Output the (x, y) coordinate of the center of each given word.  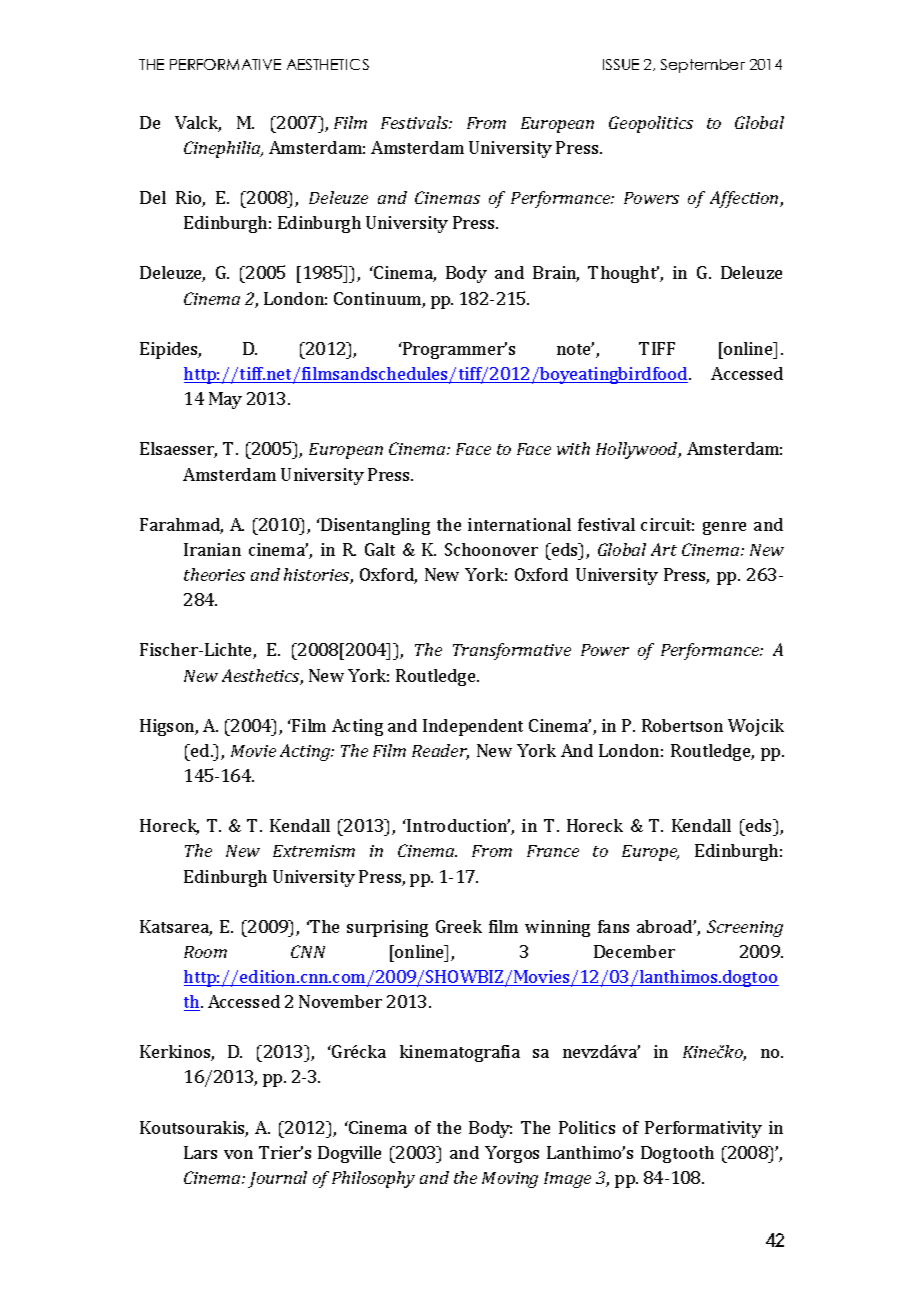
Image (567, 1180)
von (238, 1154)
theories (214, 574)
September (703, 66)
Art (664, 549)
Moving (510, 1180)
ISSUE (621, 64)
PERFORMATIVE (225, 64)
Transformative (512, 651)
